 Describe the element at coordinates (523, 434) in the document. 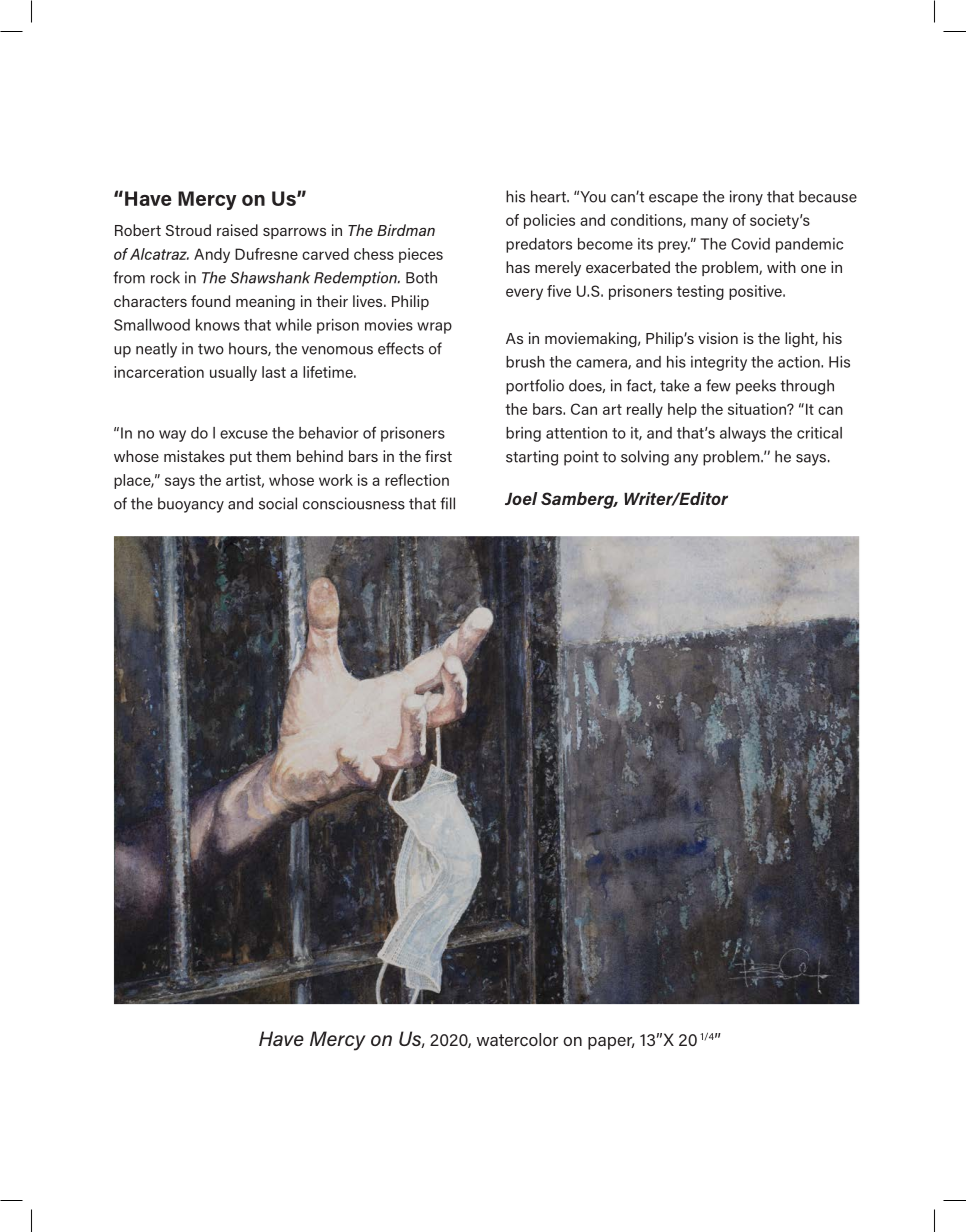

I see `bring` at that location.
